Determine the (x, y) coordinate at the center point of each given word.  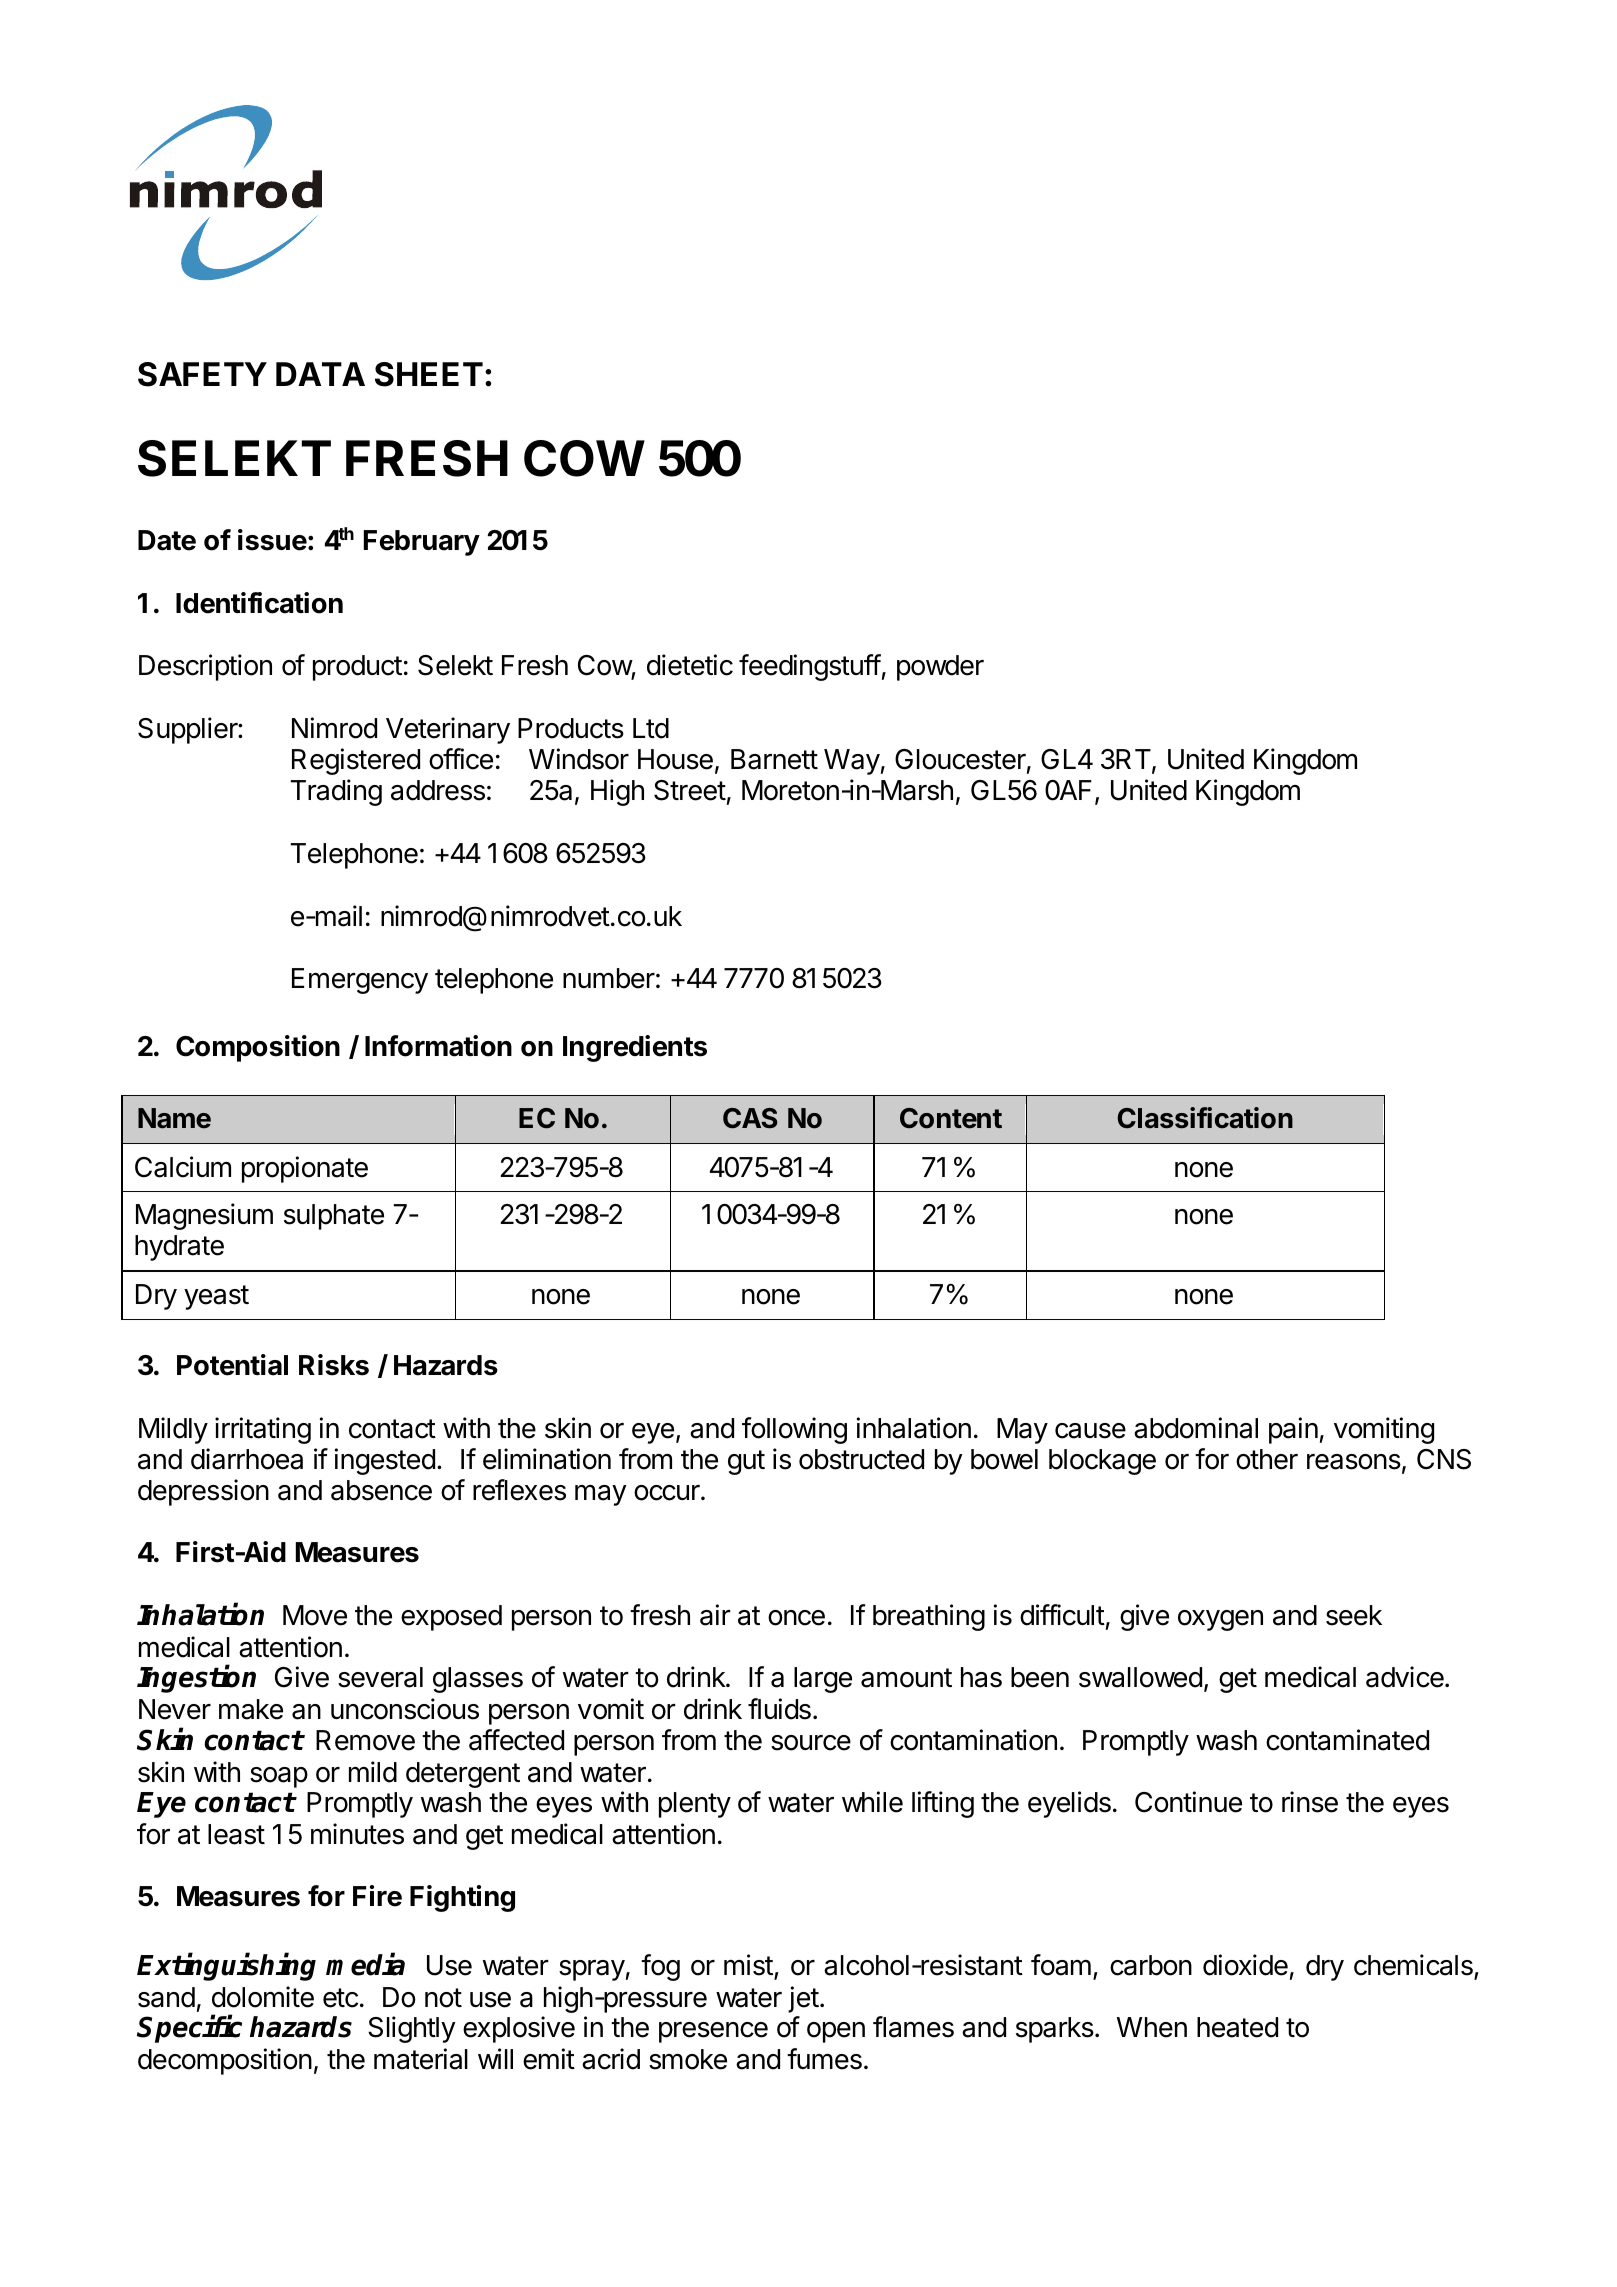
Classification (1205, 1118)
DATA (320, 374)
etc (340, 1998)
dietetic (690, 665)
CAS (750, 1118)
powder (940, 668)
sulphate (334, 1217)
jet (803, 1999)
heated (1237, 2027)
